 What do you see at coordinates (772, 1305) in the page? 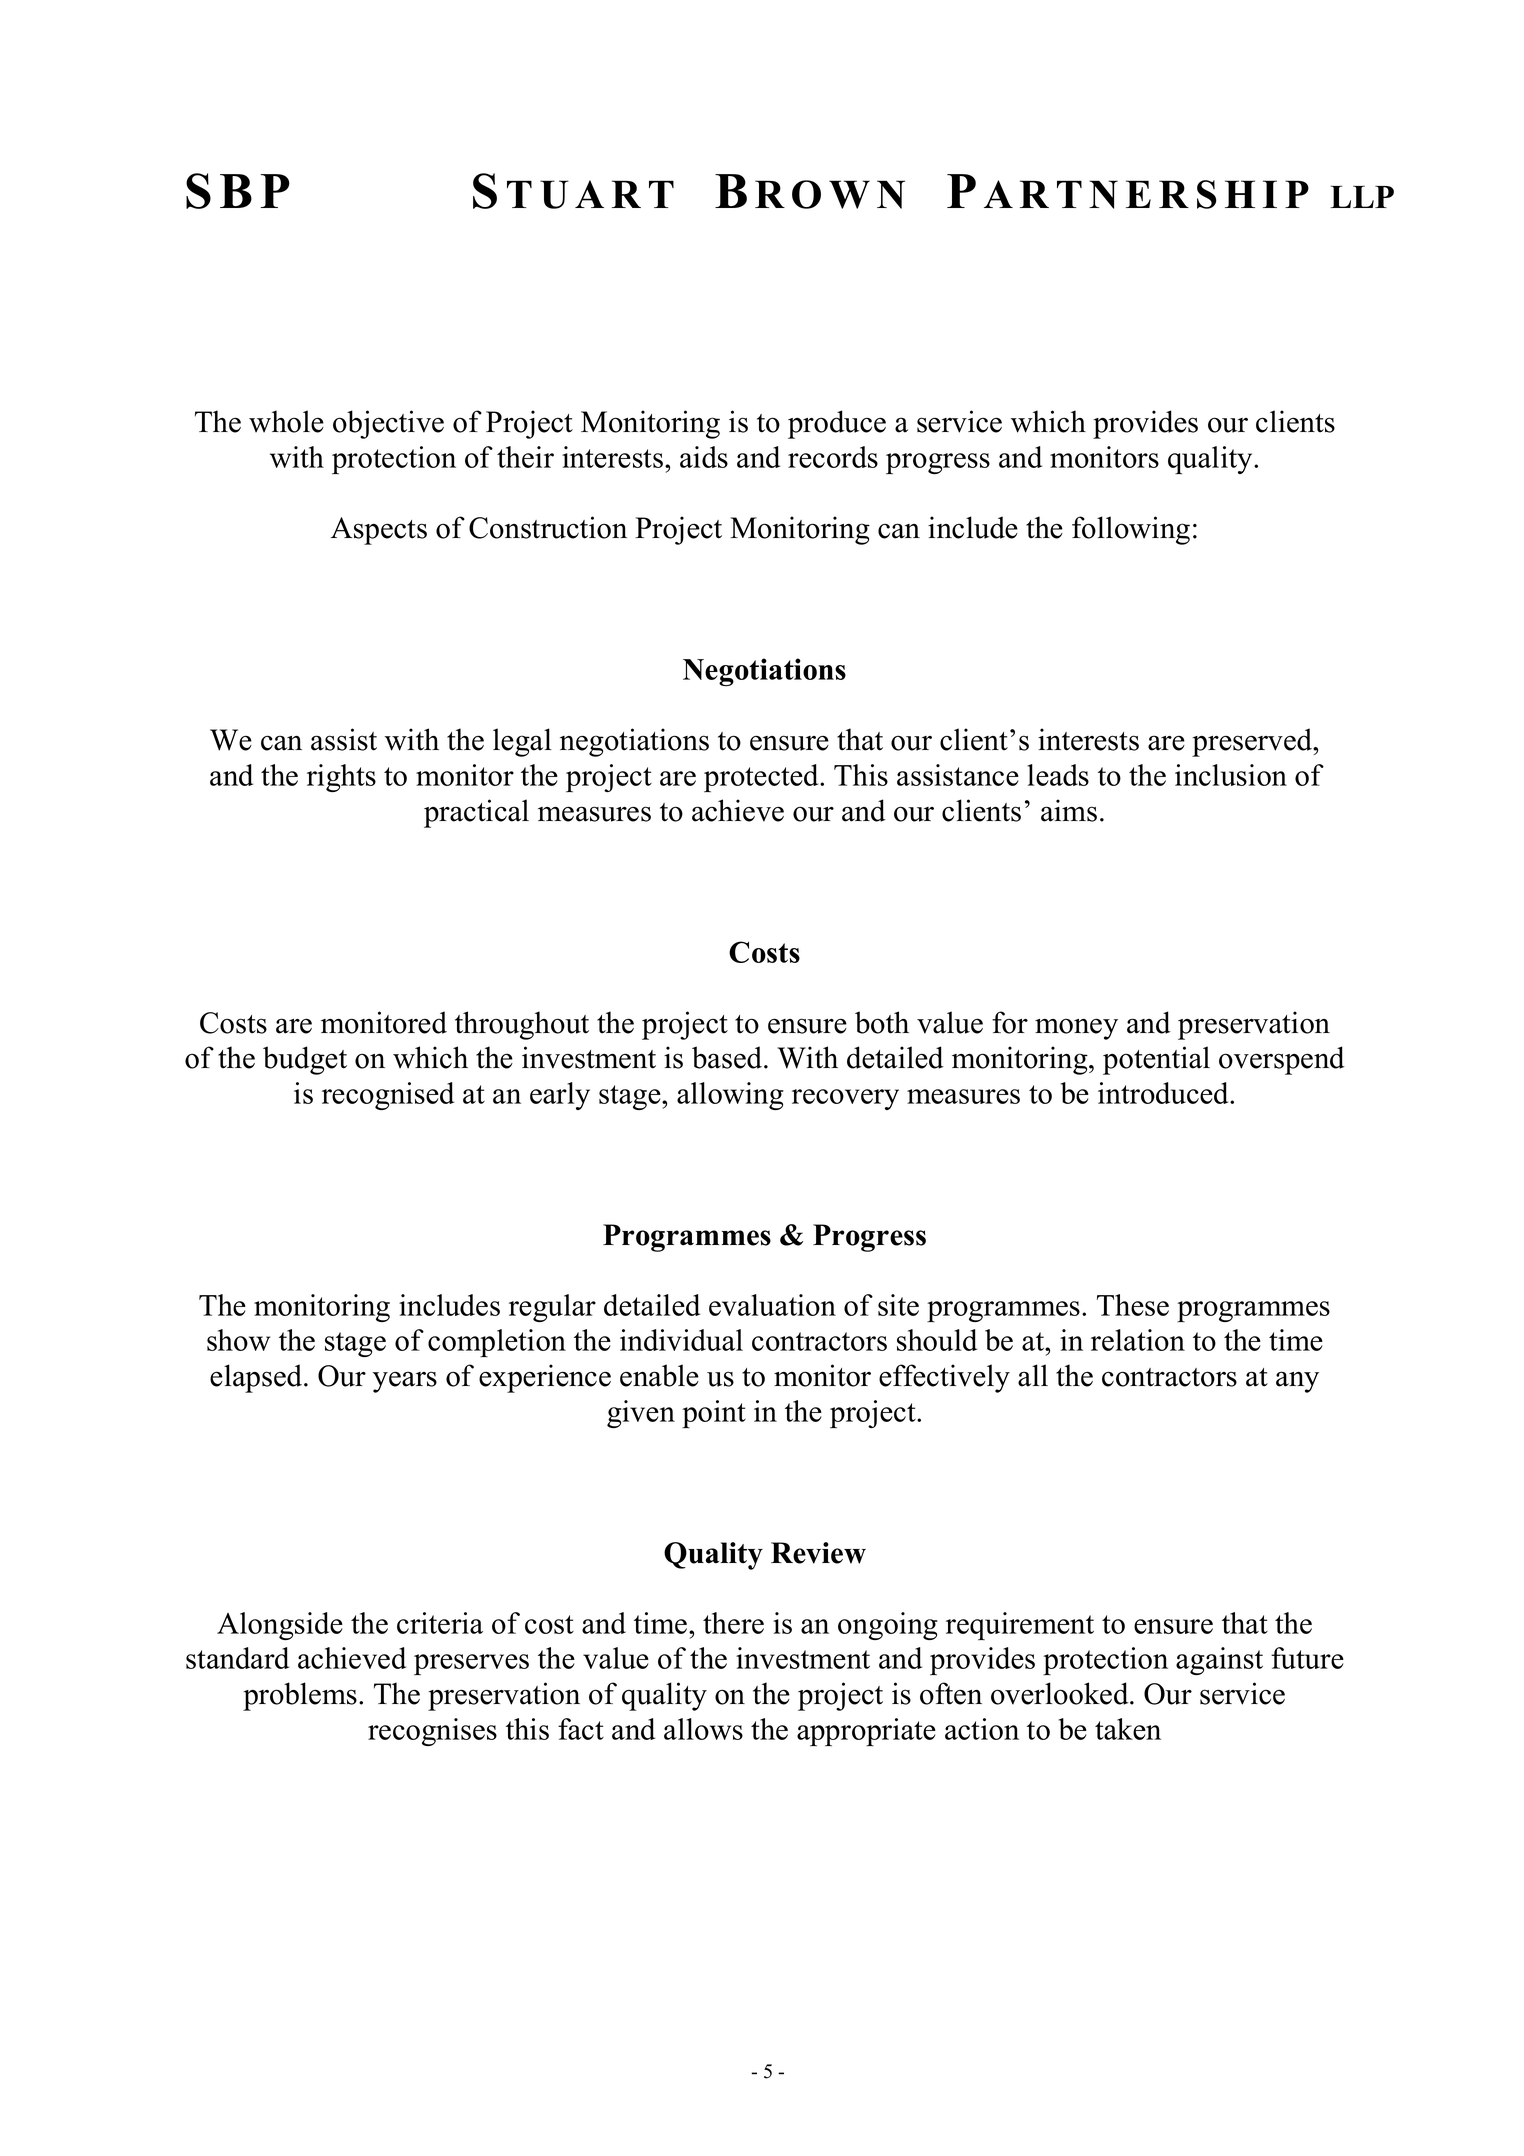
I see `evaluation` at bounding box center [772, 1305].
